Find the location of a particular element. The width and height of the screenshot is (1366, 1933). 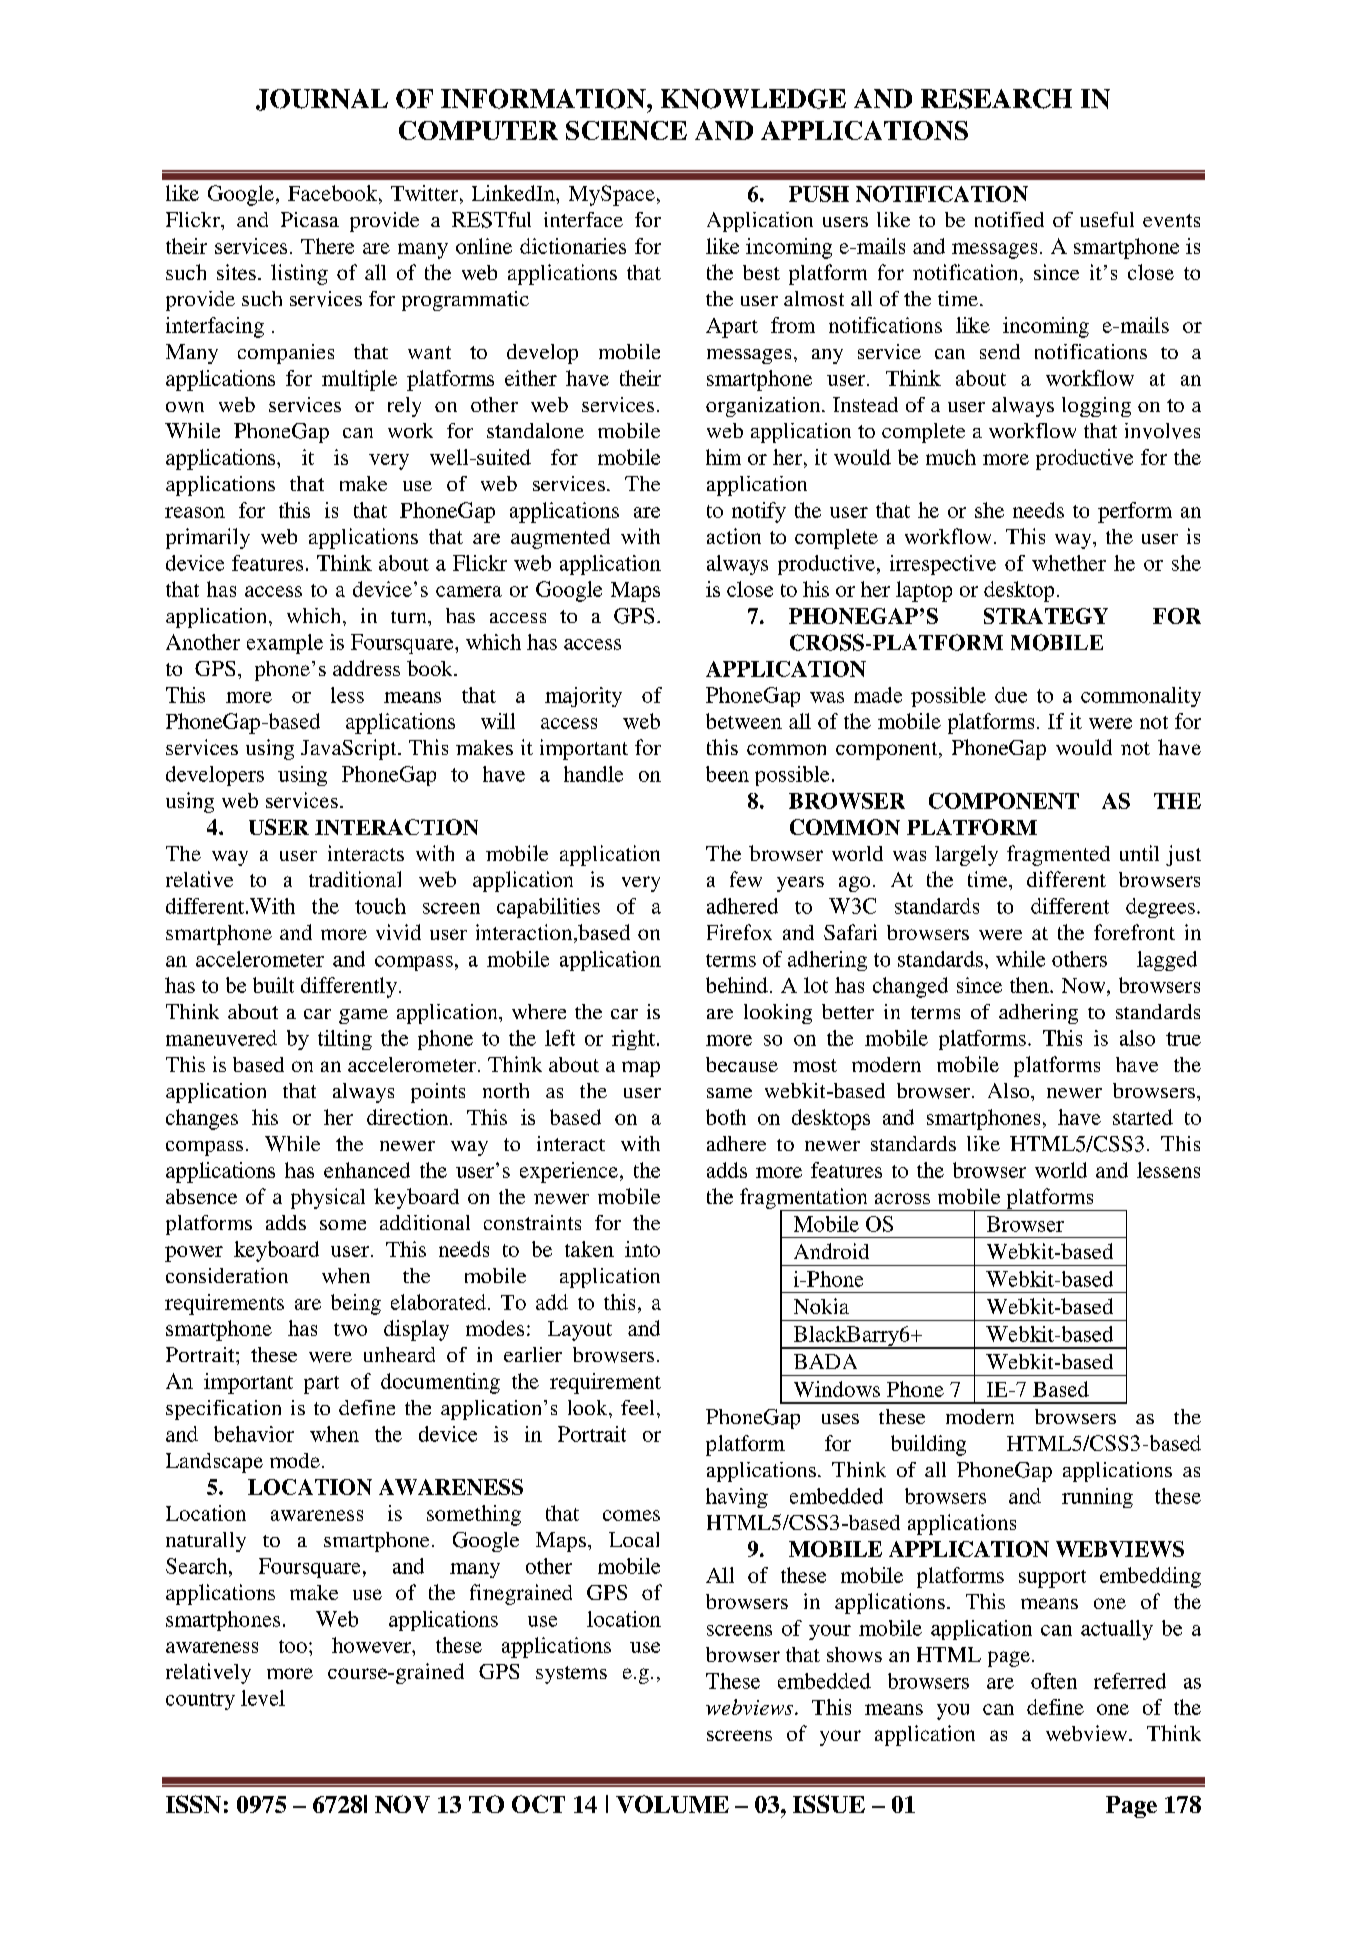

Firefox is located at coordinates (739, 932).
